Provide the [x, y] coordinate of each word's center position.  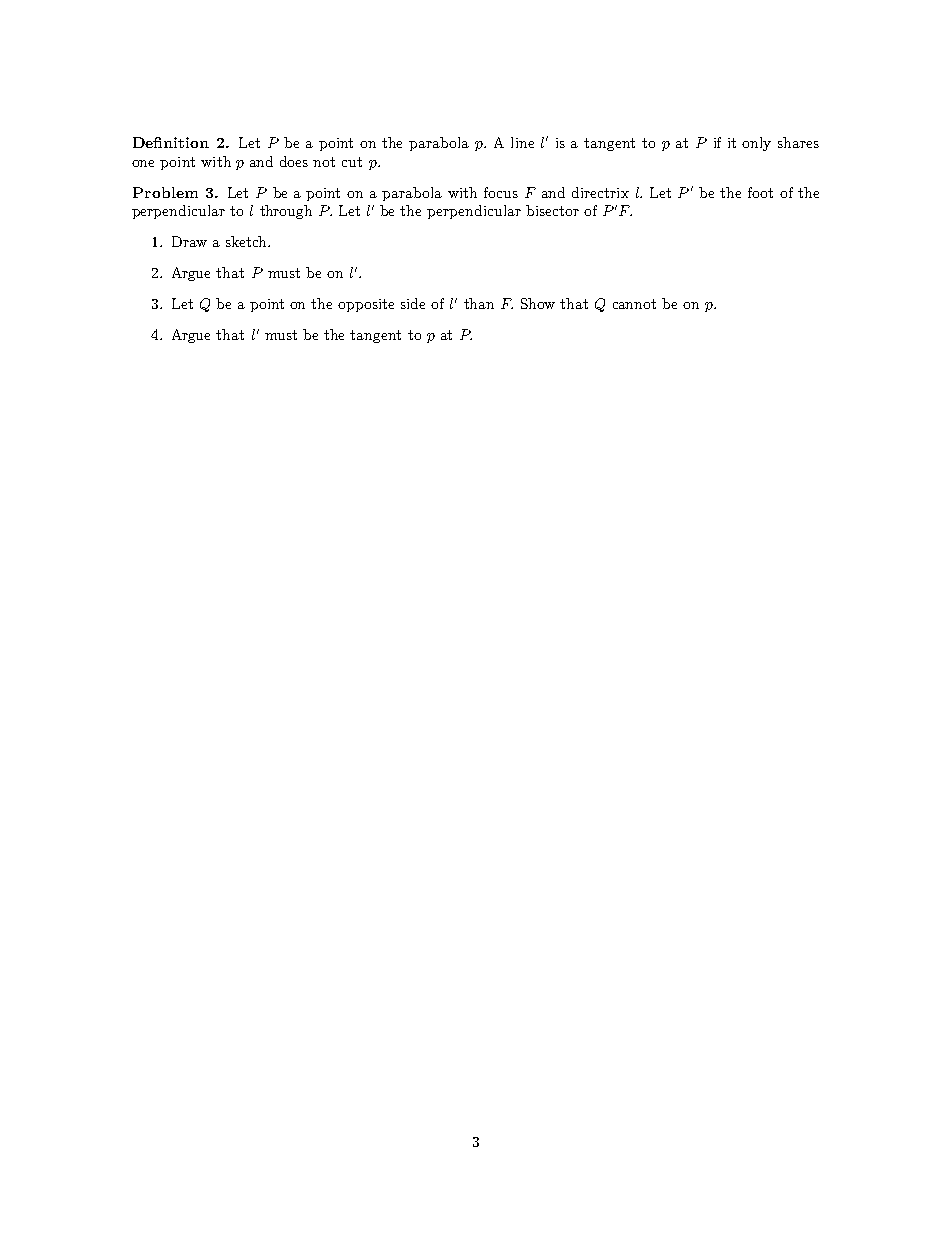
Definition [171, 142]
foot [760, 192]
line [522, 142]
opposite [366, 305]
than [479, 303]
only [756, 144]
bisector [552, 210]
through [286, 212]
